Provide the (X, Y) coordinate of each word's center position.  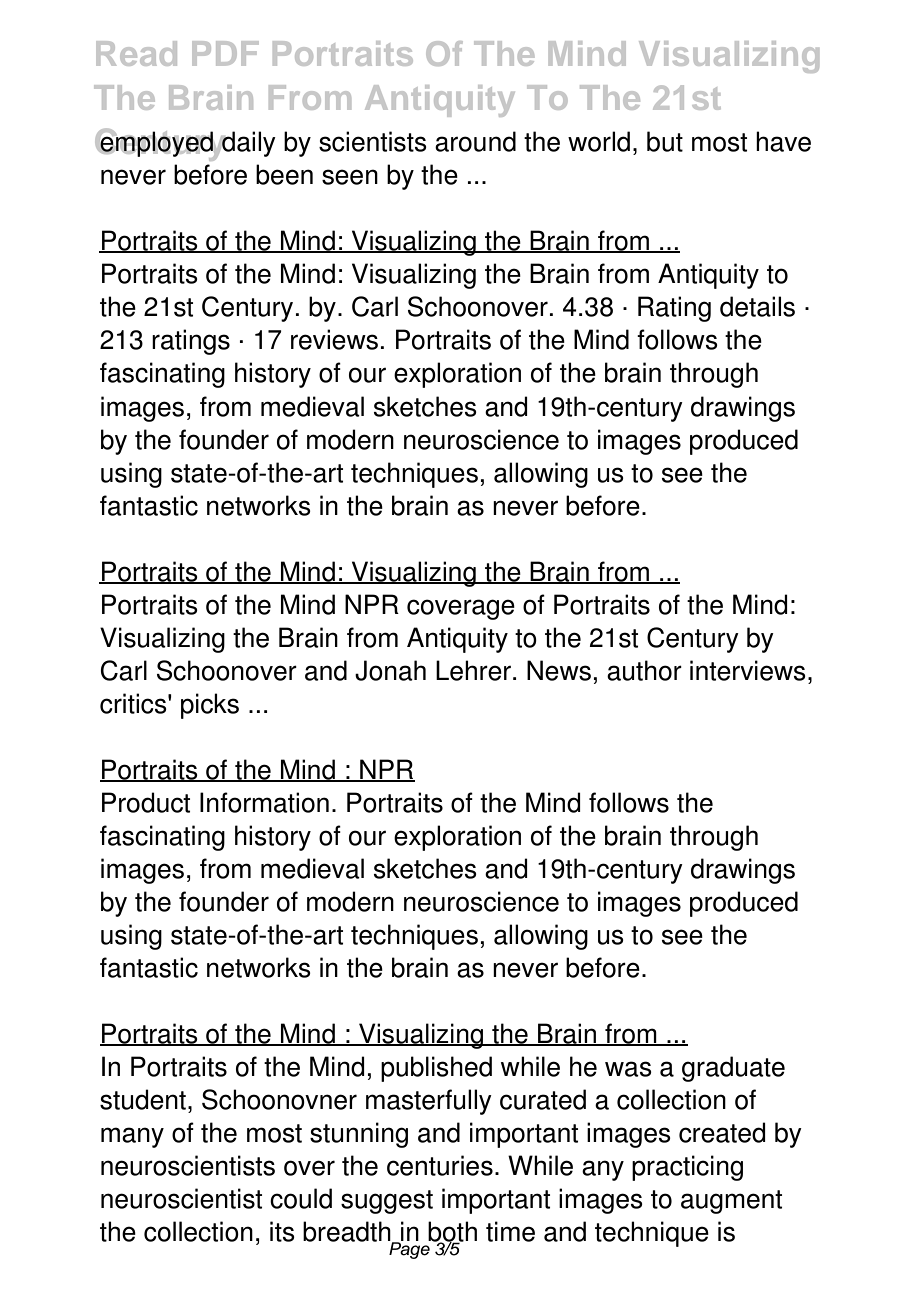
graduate (733, 1069)
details (757, 306)
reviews (334, 339)
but (665, 141)
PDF (225, 53)
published (436, 1069)
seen (350, 177)
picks (210, 706)
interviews (748, 670)
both (452, 1232)
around (475, 141)
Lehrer (473, 670)
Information (264, 802)
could (301, 1198)
